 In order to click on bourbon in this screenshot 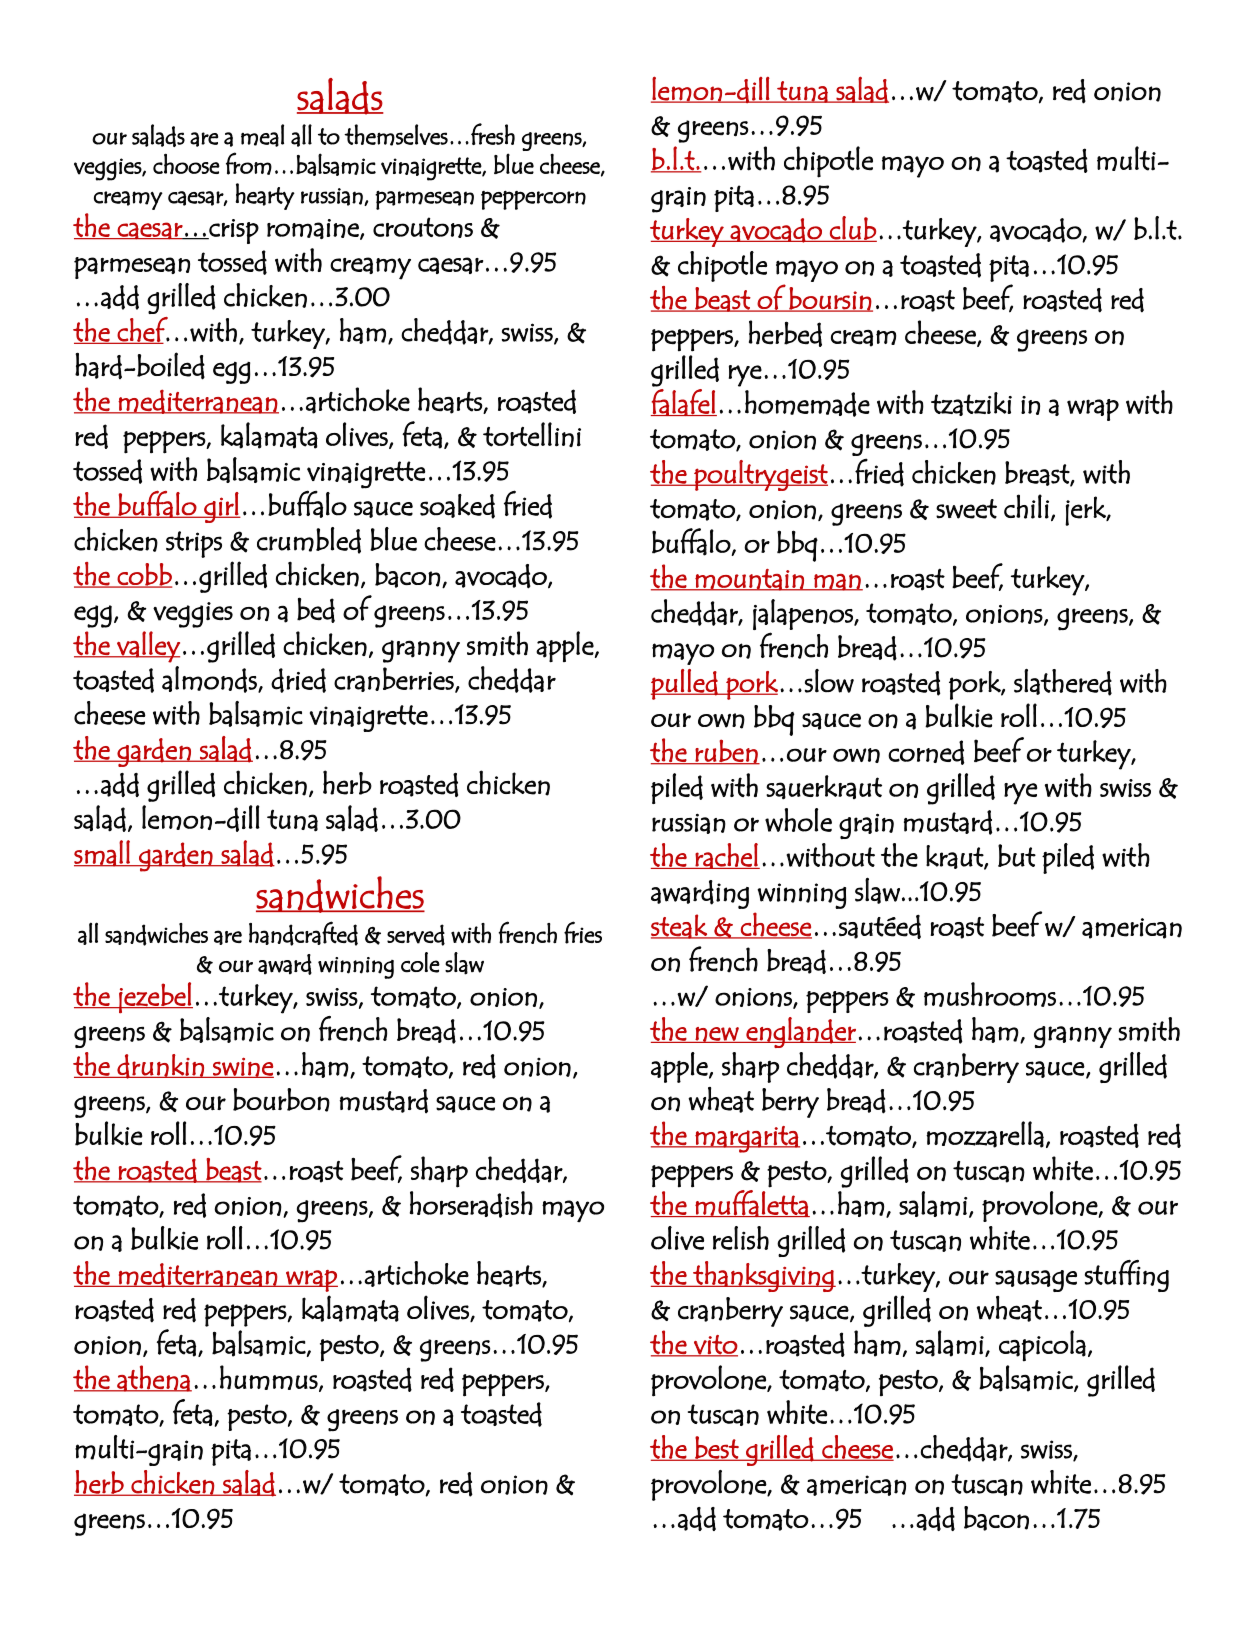, I will do `click(281, 1100)`.
